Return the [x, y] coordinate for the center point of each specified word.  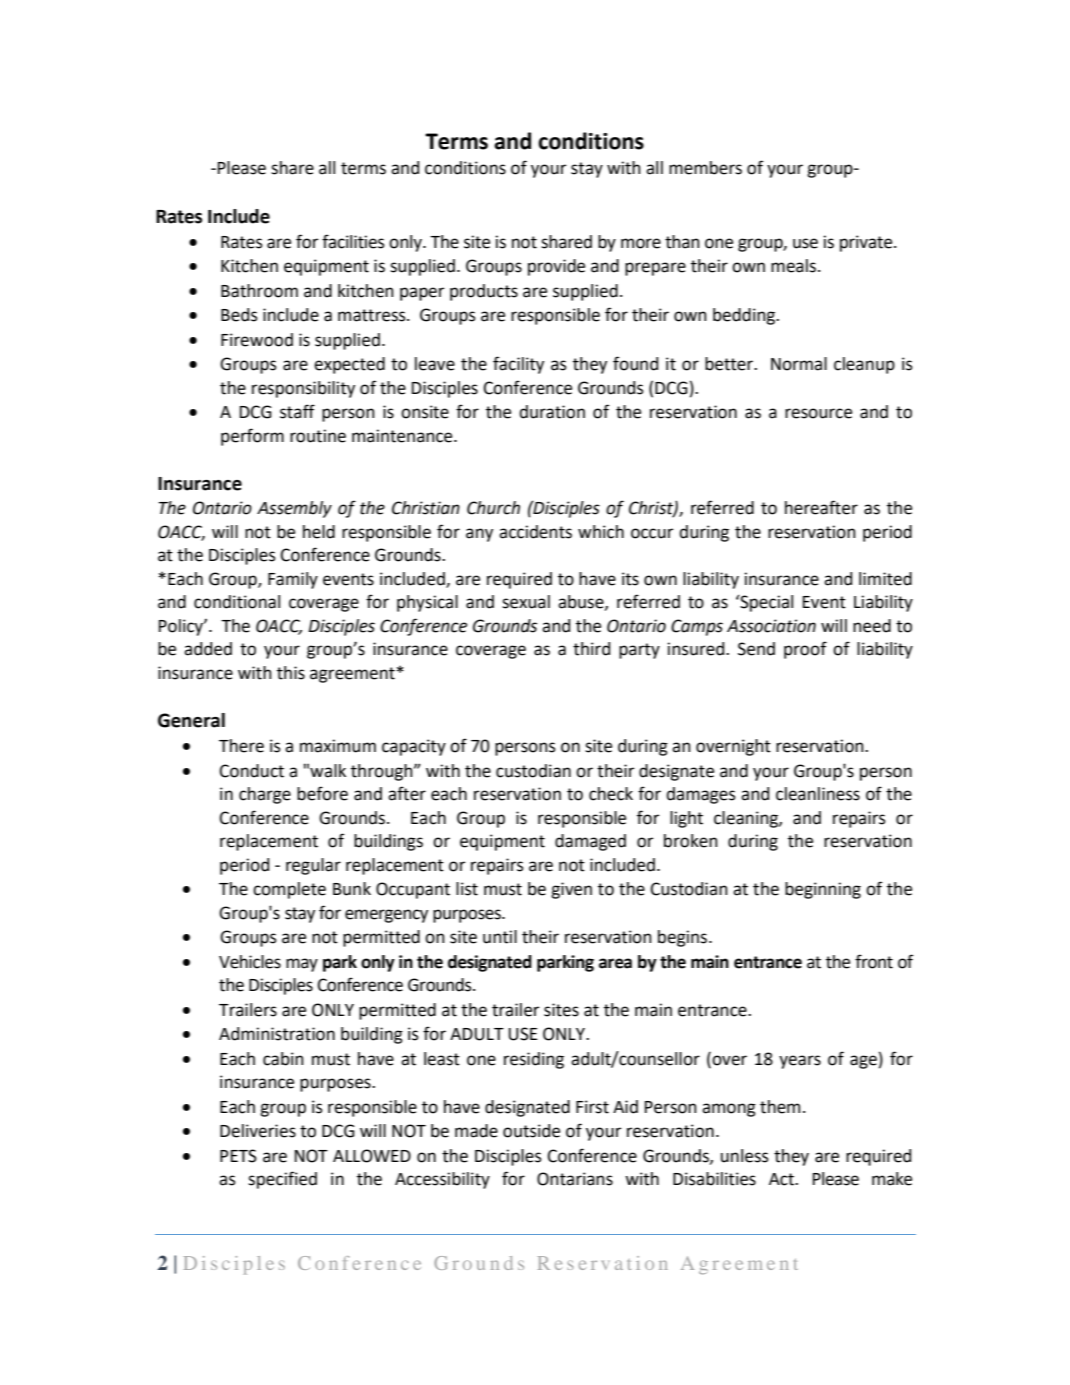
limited [885, 579]
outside [531, 1131]
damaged [590, 842]
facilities [353, 241]
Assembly [294, 509]
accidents [535, 532]
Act [782, 1179]
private [867, 243]
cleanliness [818, 794]
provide [556, 267]
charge [265, 795]
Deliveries [258, 1131]
